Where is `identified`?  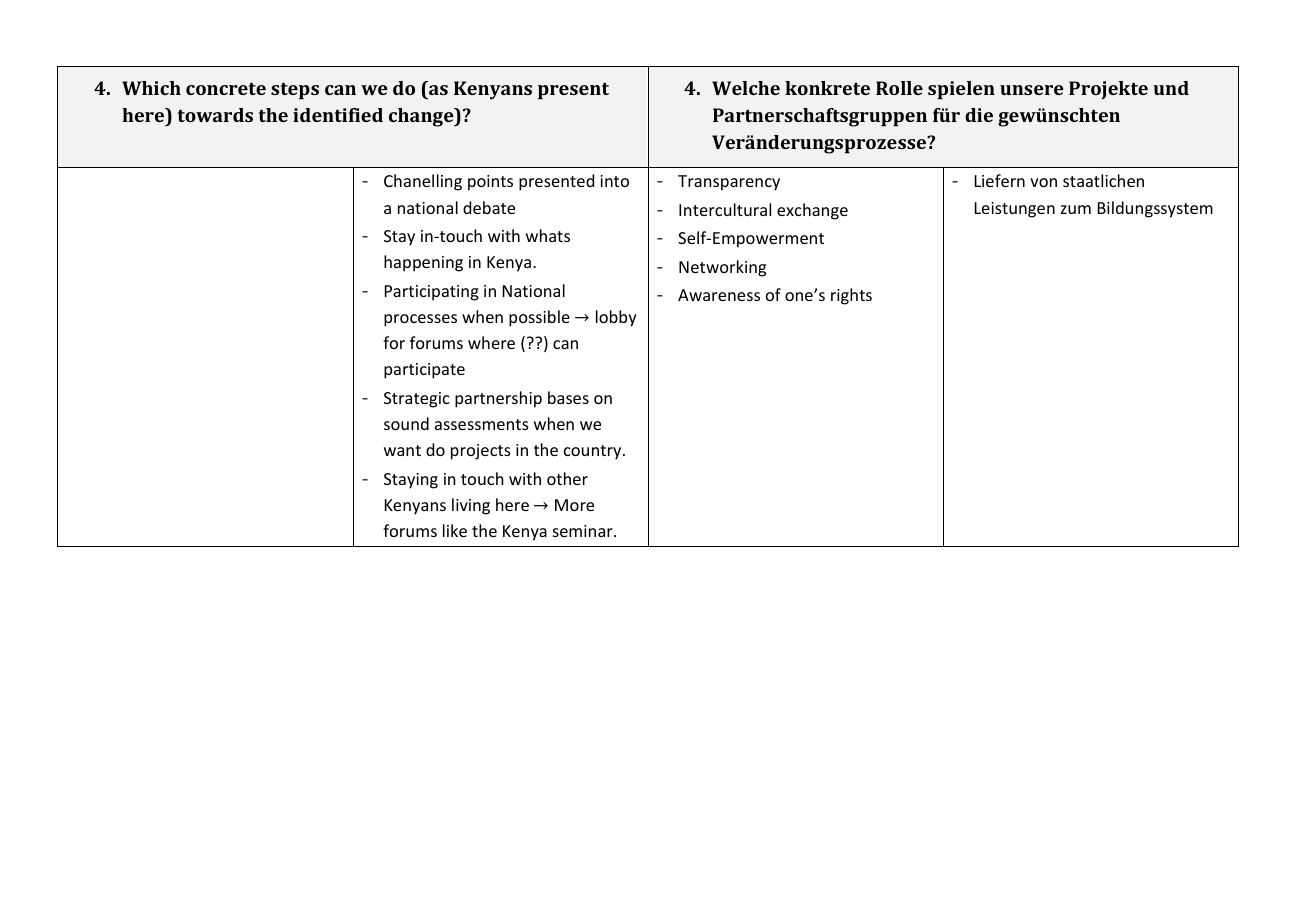 identified is located at coordinates (338, 115).
